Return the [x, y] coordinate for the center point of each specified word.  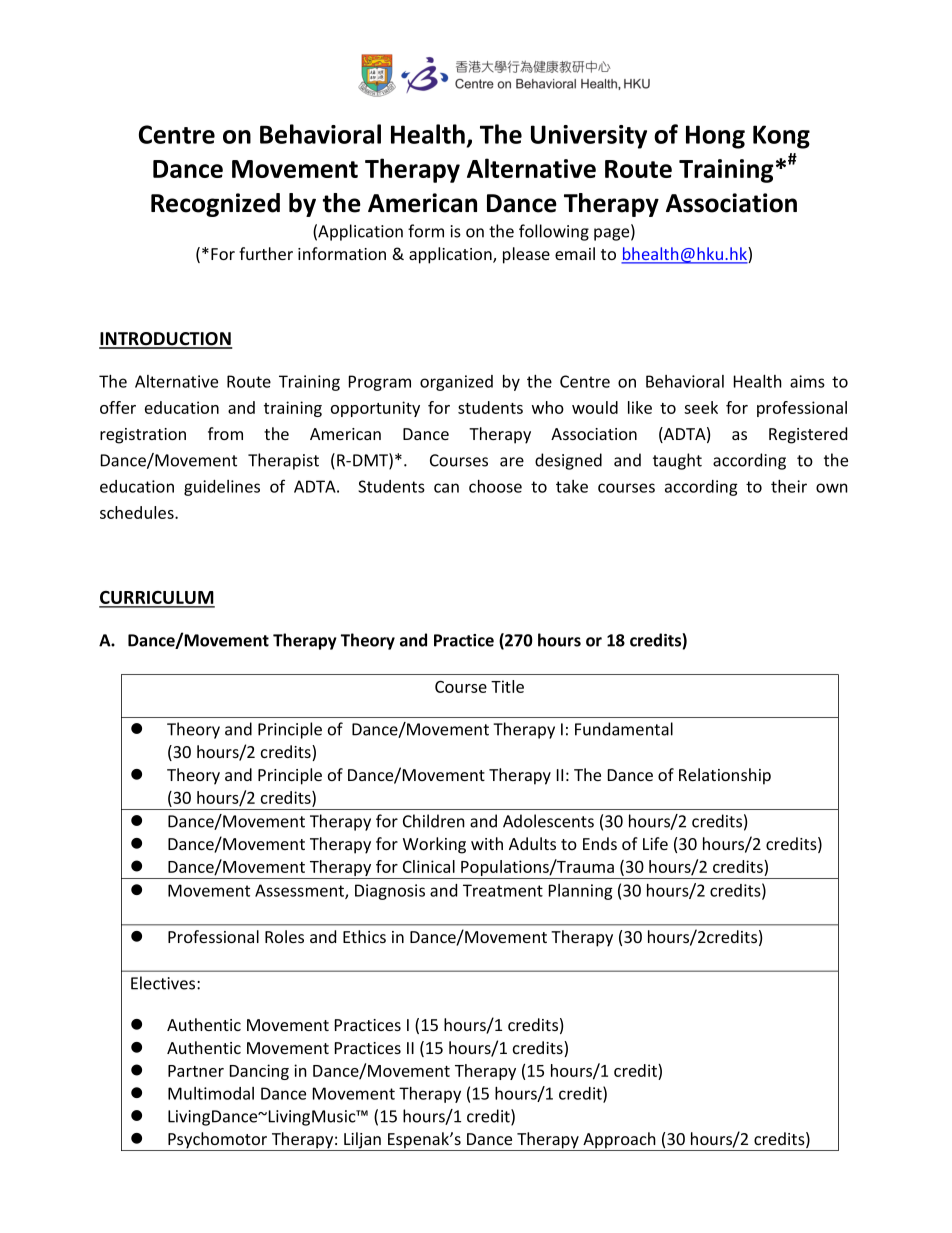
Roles [284, 936]
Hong [715, 137]
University [589, 137]
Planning [581, 892]
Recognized [215, 205]
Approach [619, 1141]
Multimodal [211, 1093]
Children [434, 821]
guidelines [222, 488]
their [789, 486]
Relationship [725, 776]
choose [495, 486]
